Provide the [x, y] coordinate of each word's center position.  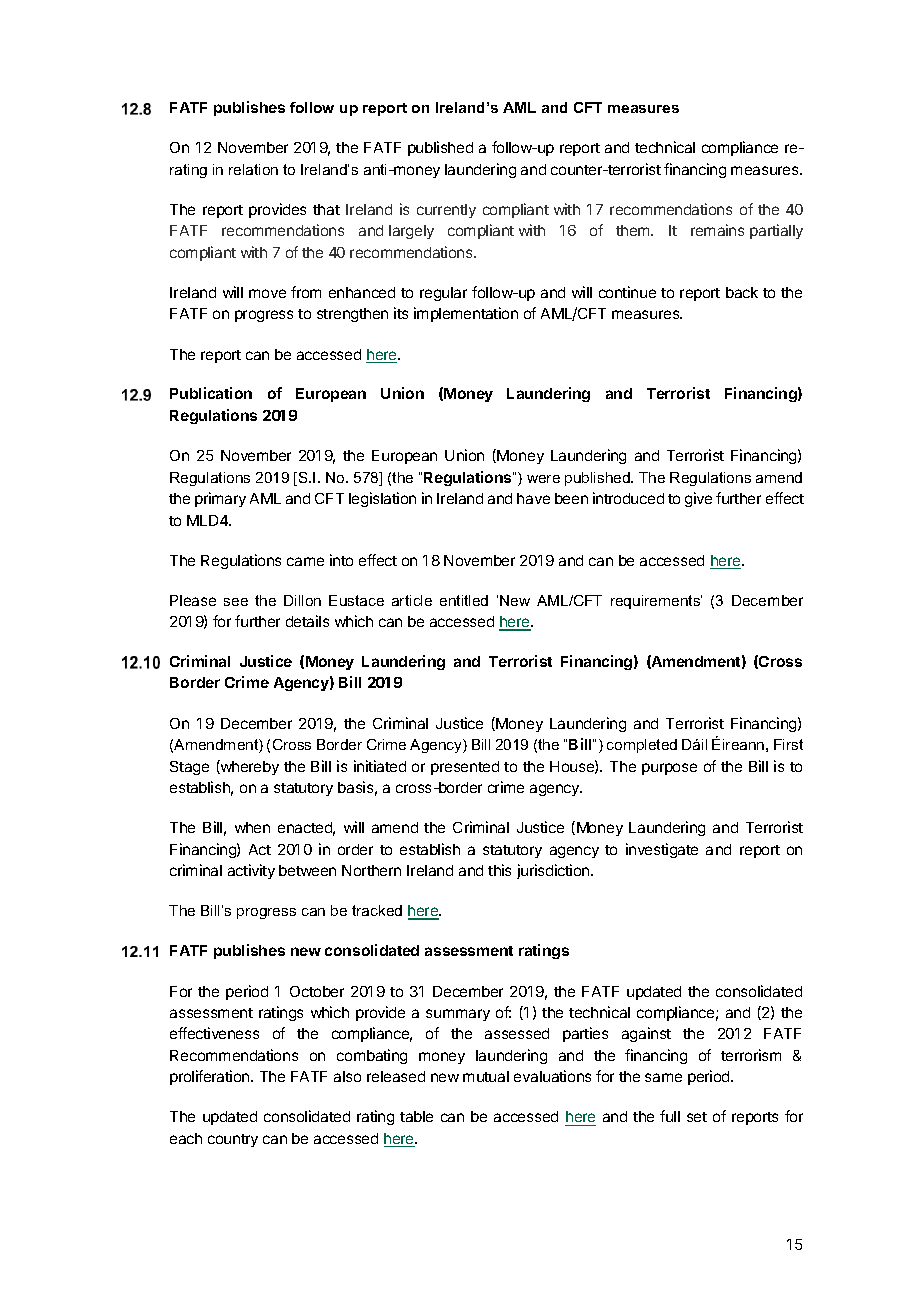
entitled [464, 600]
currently [446, 211]
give [698, 499]
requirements [656, 602]
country [233, 1140]
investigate [662, 850]
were [543, 479]
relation [253, 169]
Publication [211, 393]
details [307, 621]
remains [717, 230]
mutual [486, 1076]
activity [251, 871]
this [499, 870]
